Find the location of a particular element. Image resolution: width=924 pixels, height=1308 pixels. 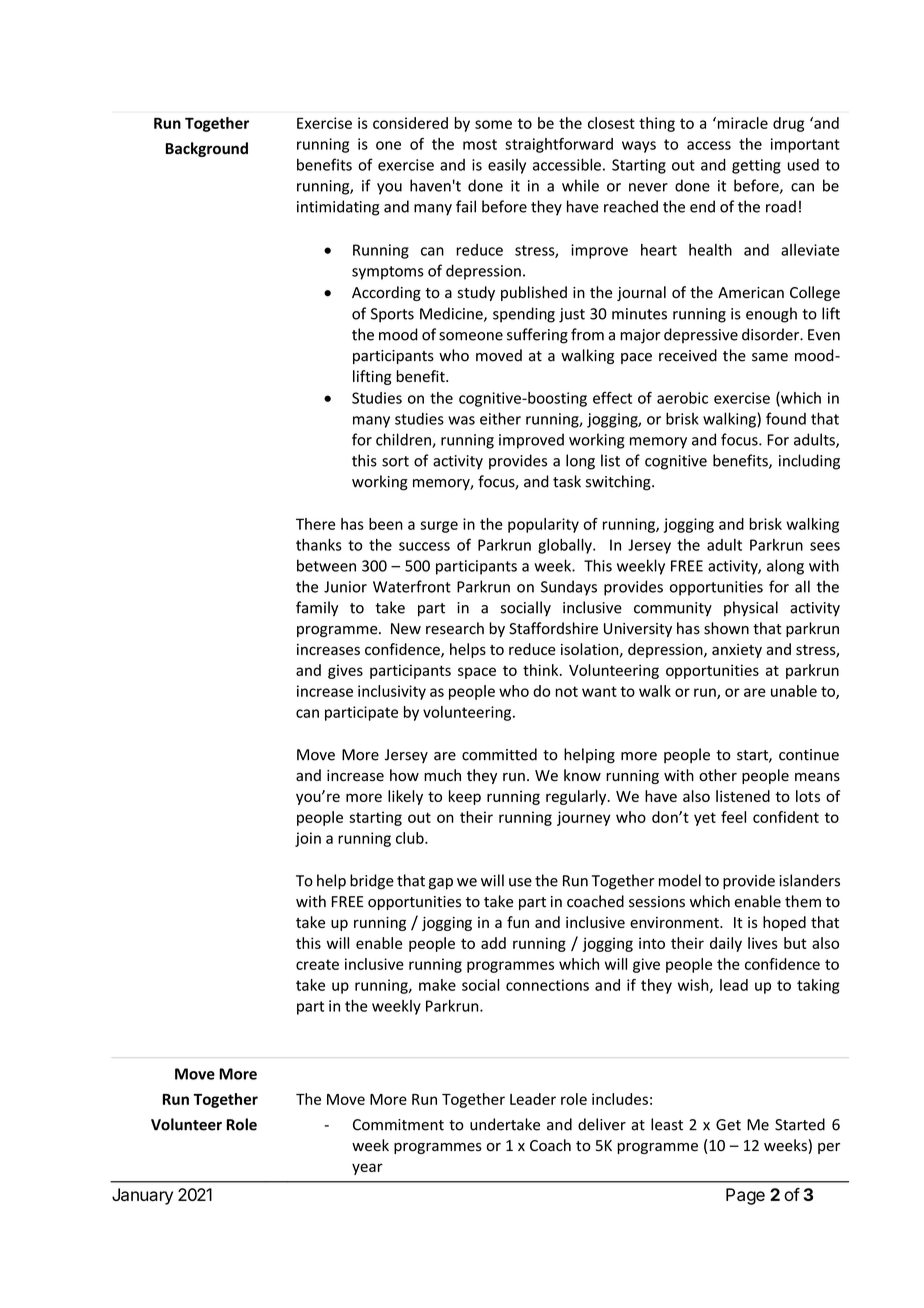

Background is located at coordinates (207, 149).
